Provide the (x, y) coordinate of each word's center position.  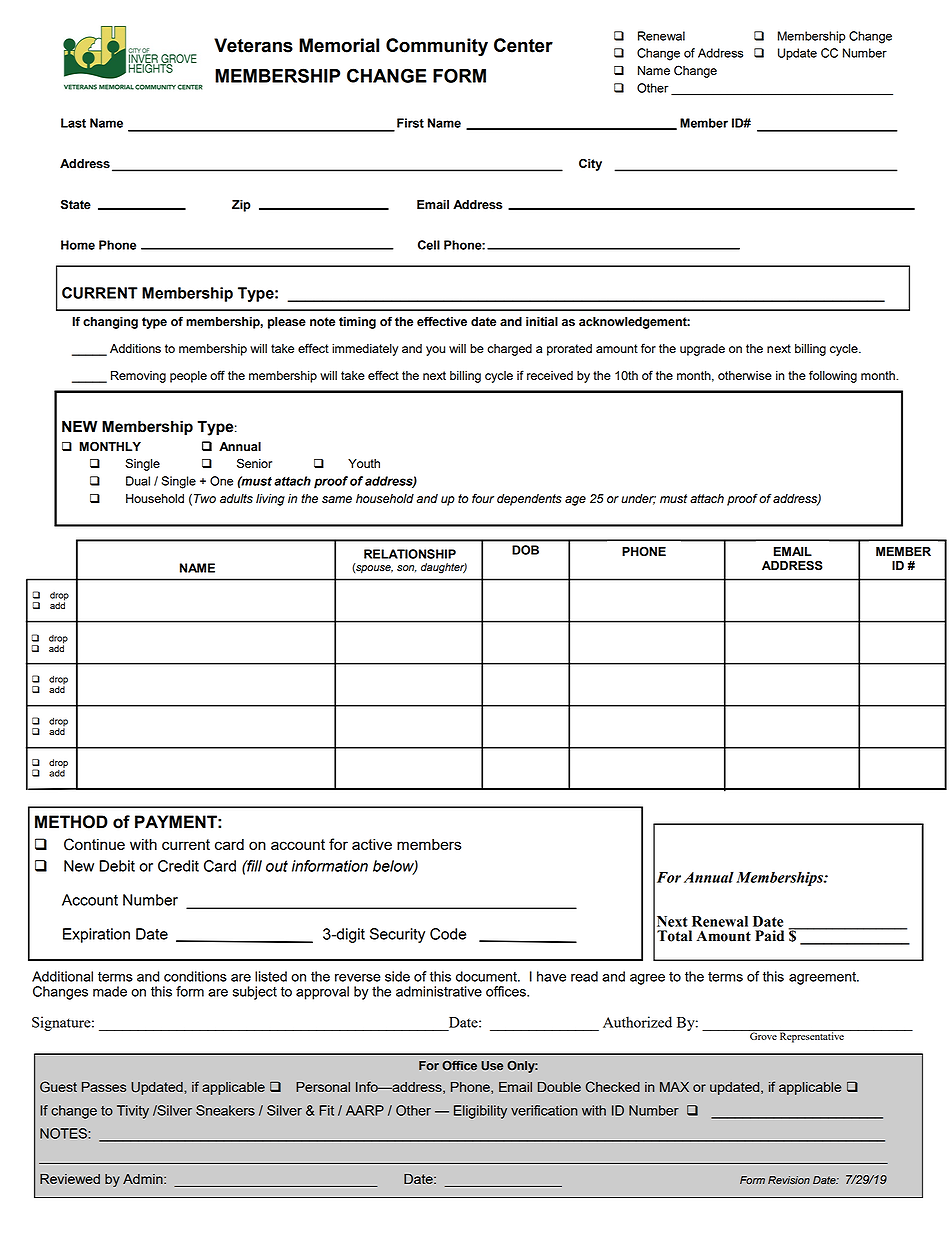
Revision (789, 1180)
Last (73, 123)
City (590, 164)
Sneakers (225, 1110)
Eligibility (480, 1112)
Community (437, 47)
